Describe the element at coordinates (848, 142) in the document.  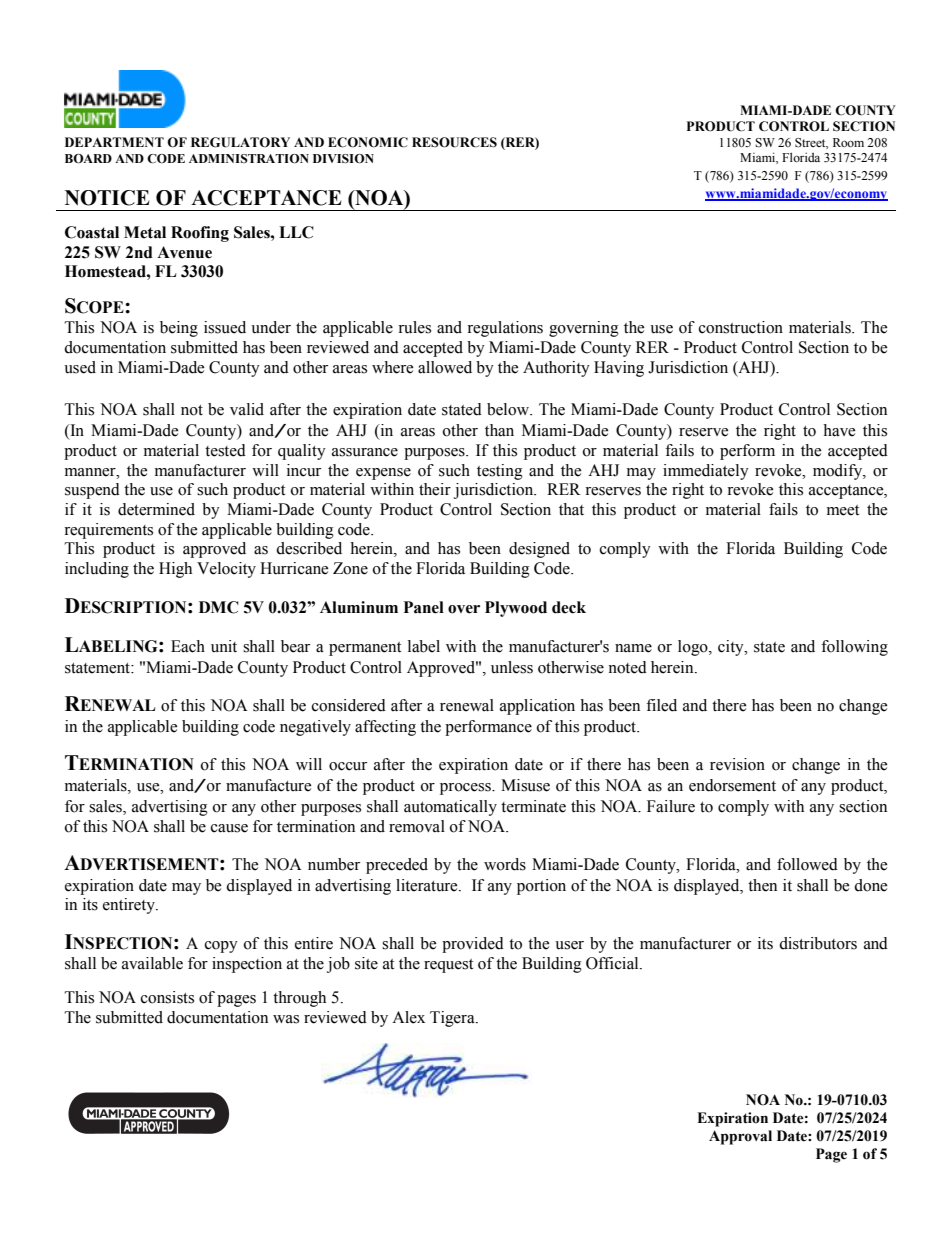
I see `Room` at that location.
